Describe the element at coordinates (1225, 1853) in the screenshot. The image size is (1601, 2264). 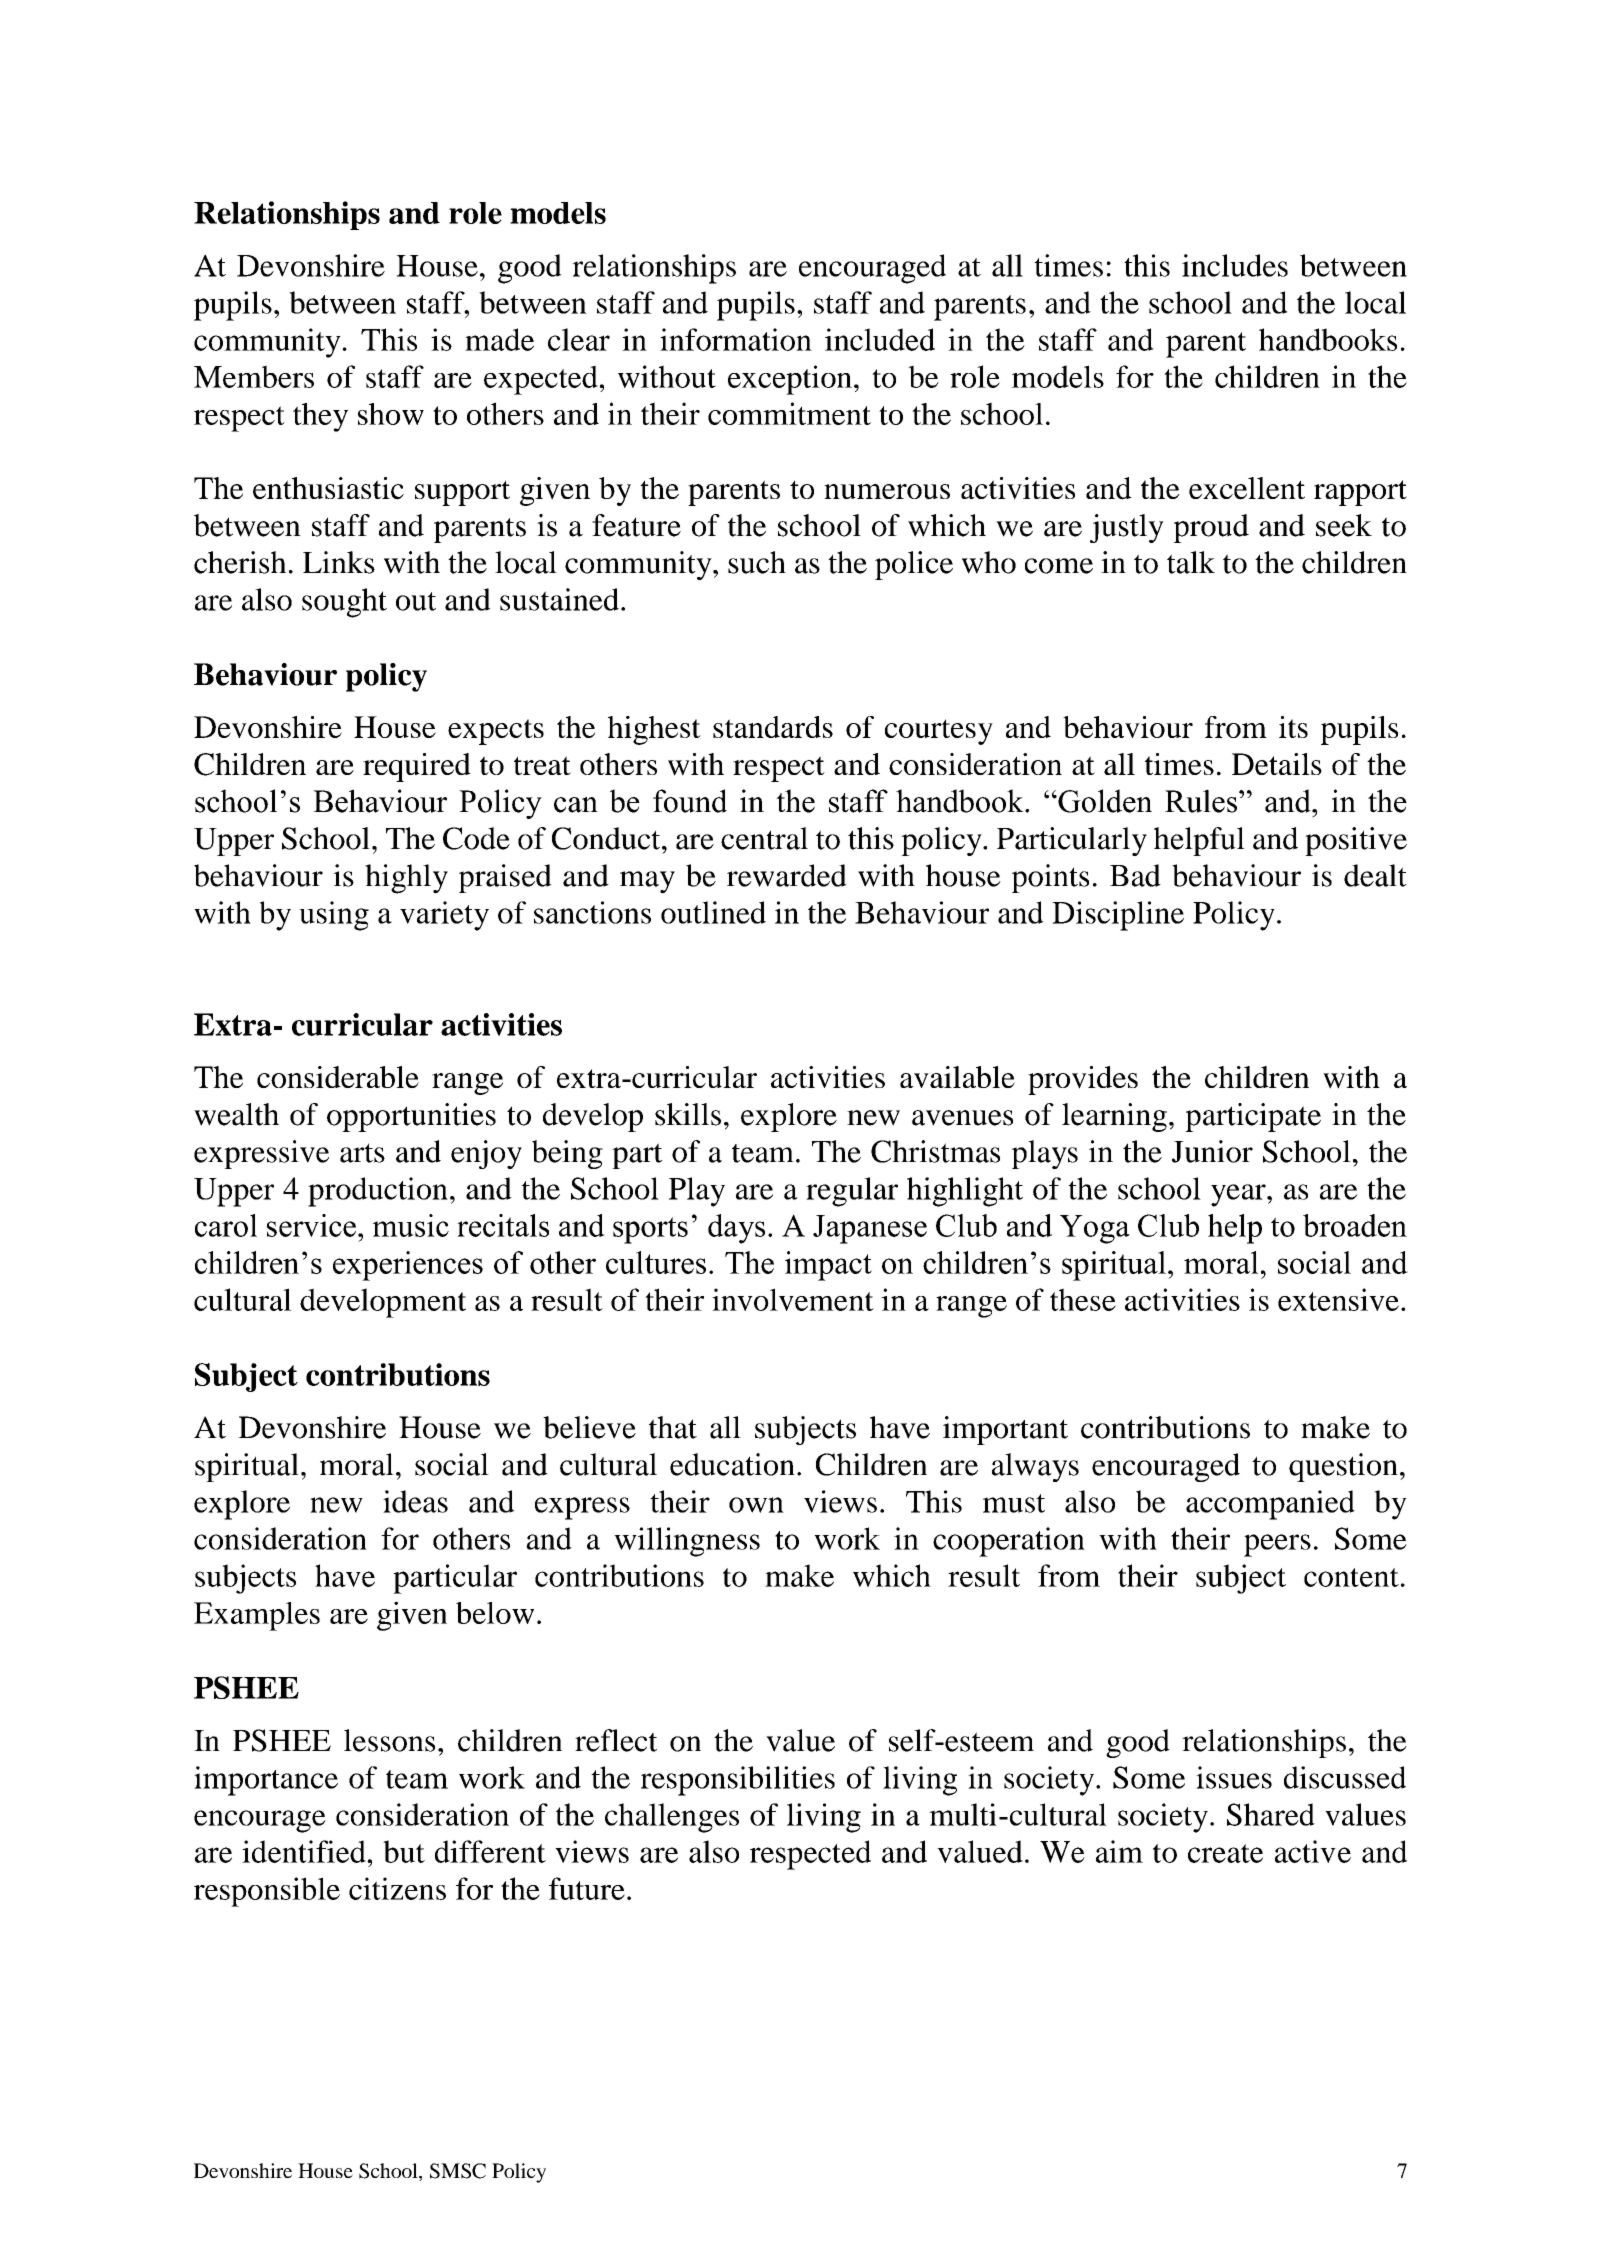
I see `create` at that location.
